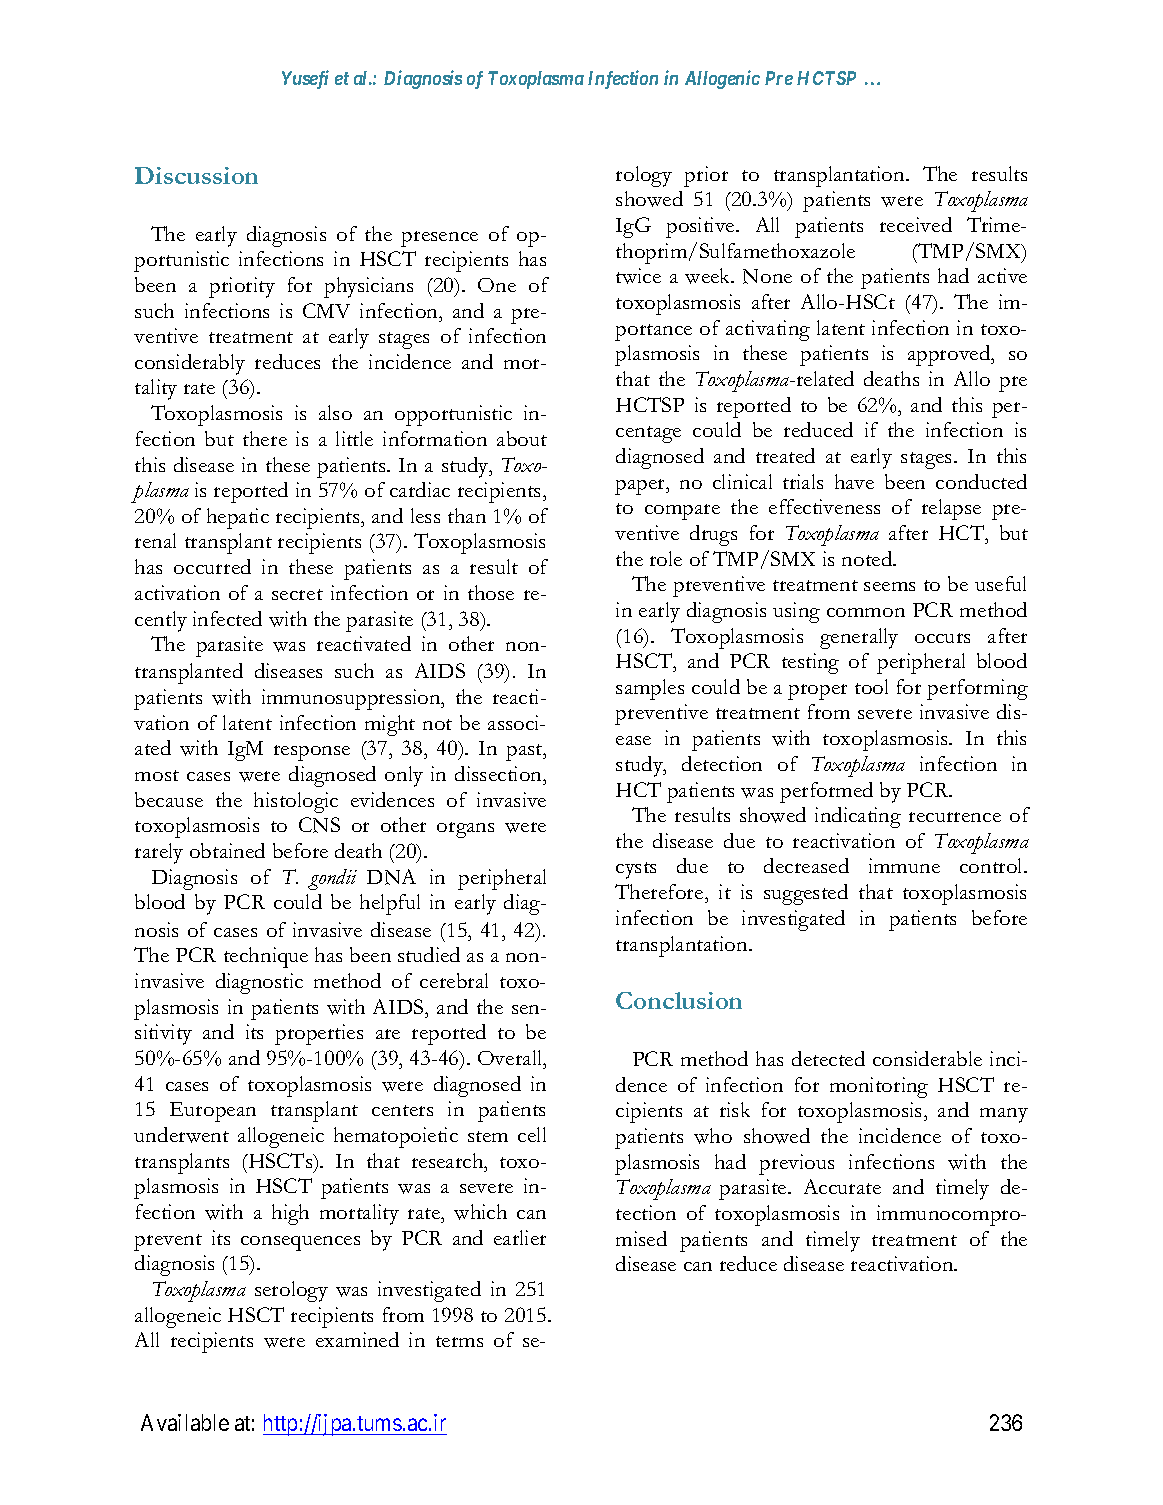  Describe the element at coordinates (296, 802) in the screenshot. I see `histologic` at that location.
